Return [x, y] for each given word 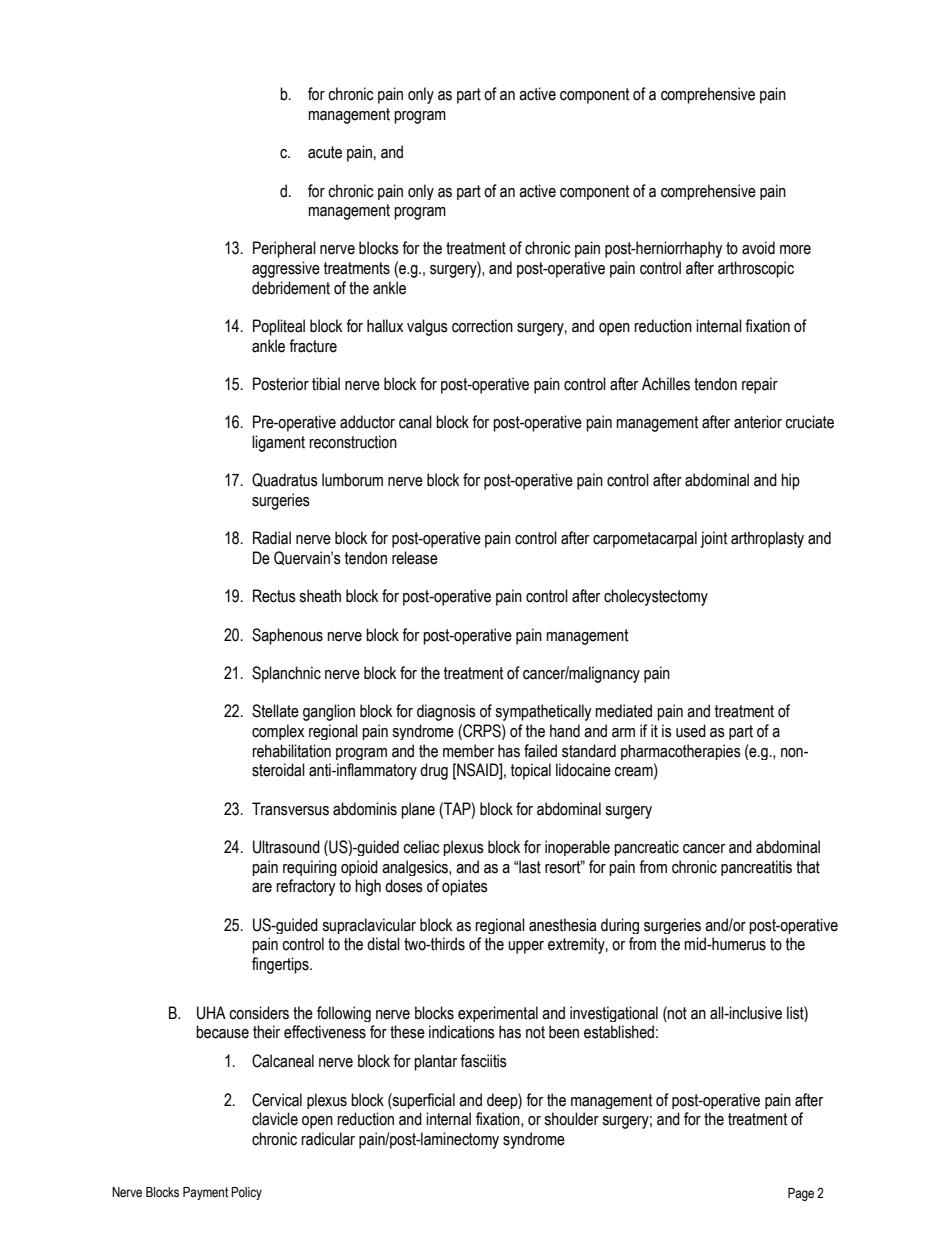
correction [482, 326]
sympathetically [543, 712]
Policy [246, 1193]
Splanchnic [286, 674]
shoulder [571, 1119]
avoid [758, 248]
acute [325, 152]
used [691, 731]
